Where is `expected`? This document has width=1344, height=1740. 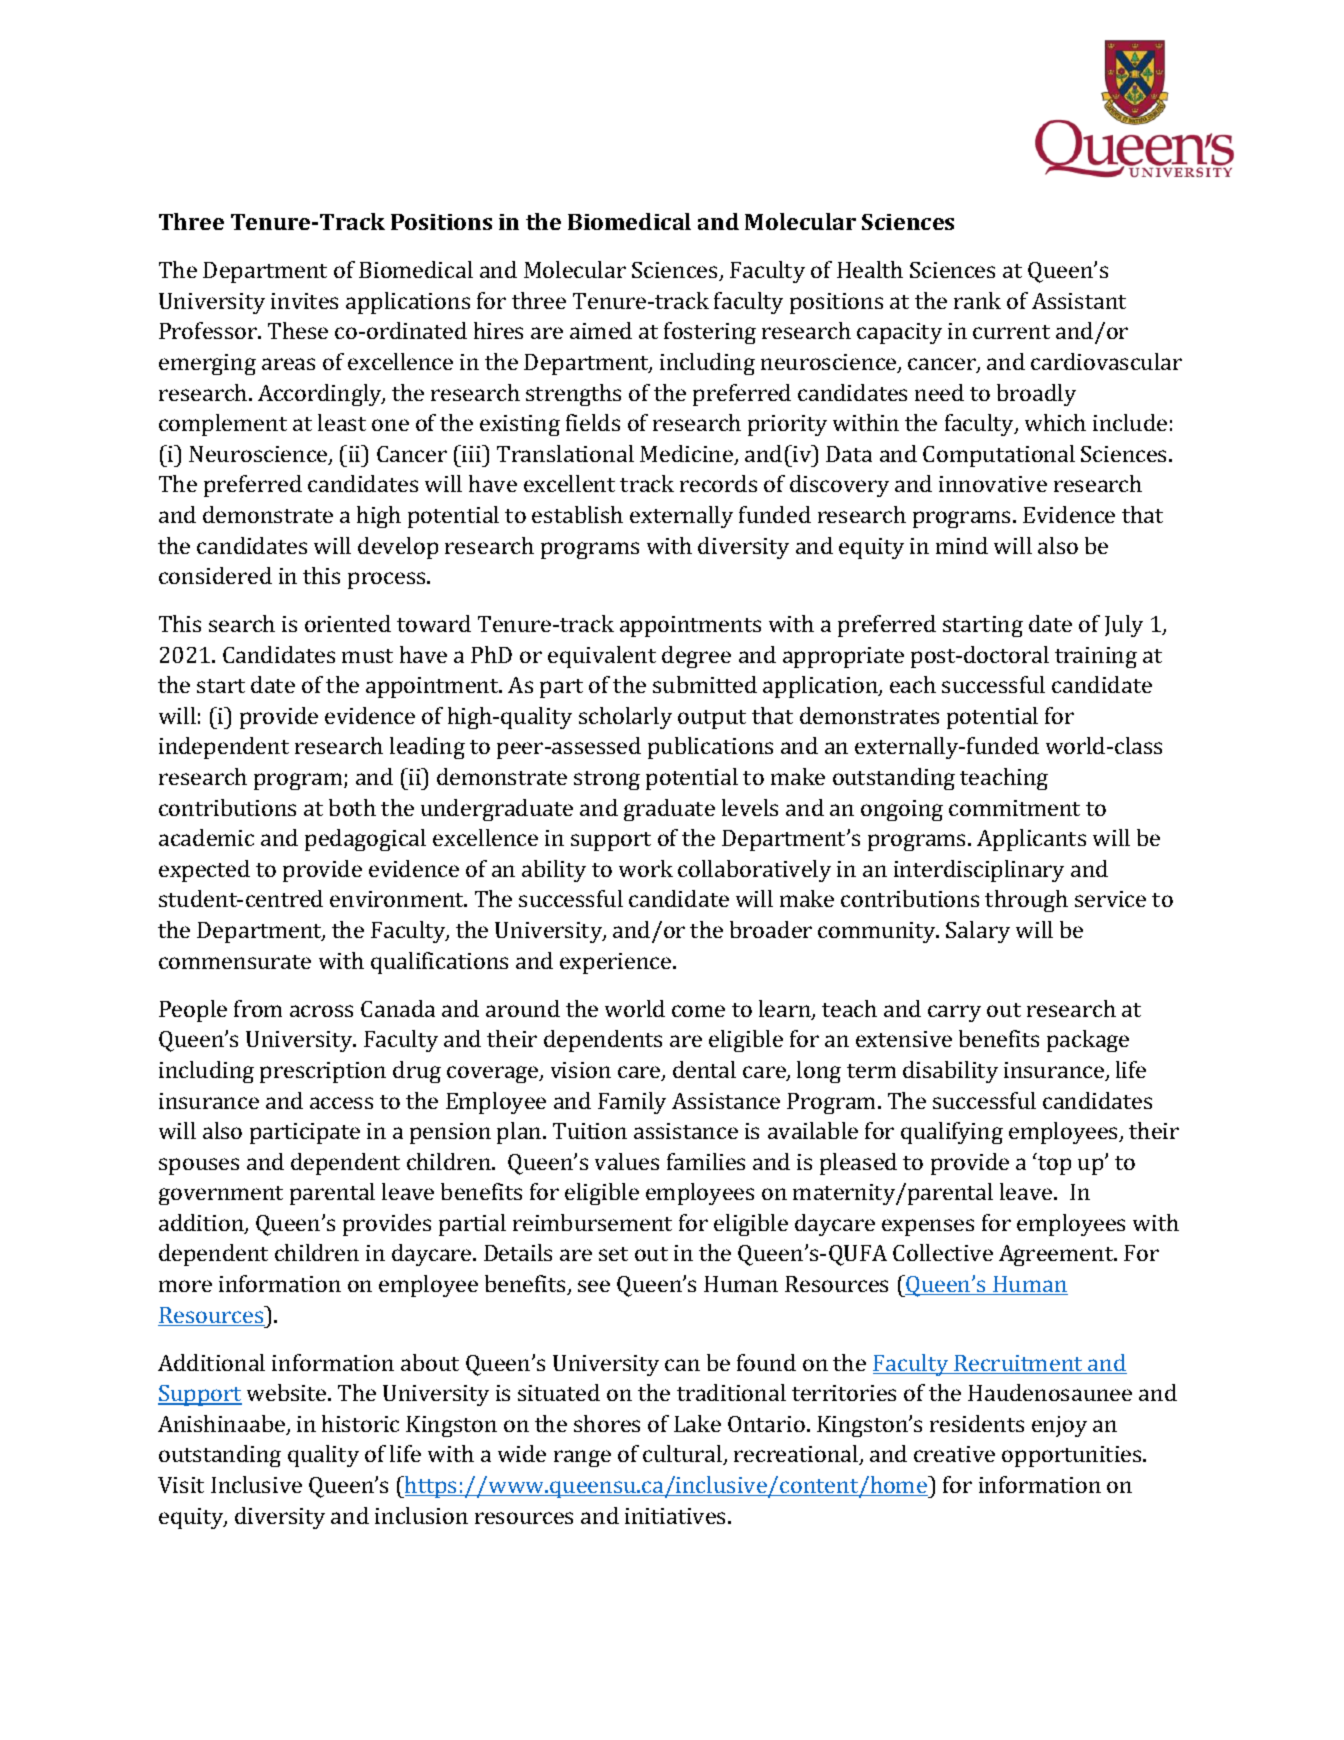 expected is located at coordinates (204, 871).
